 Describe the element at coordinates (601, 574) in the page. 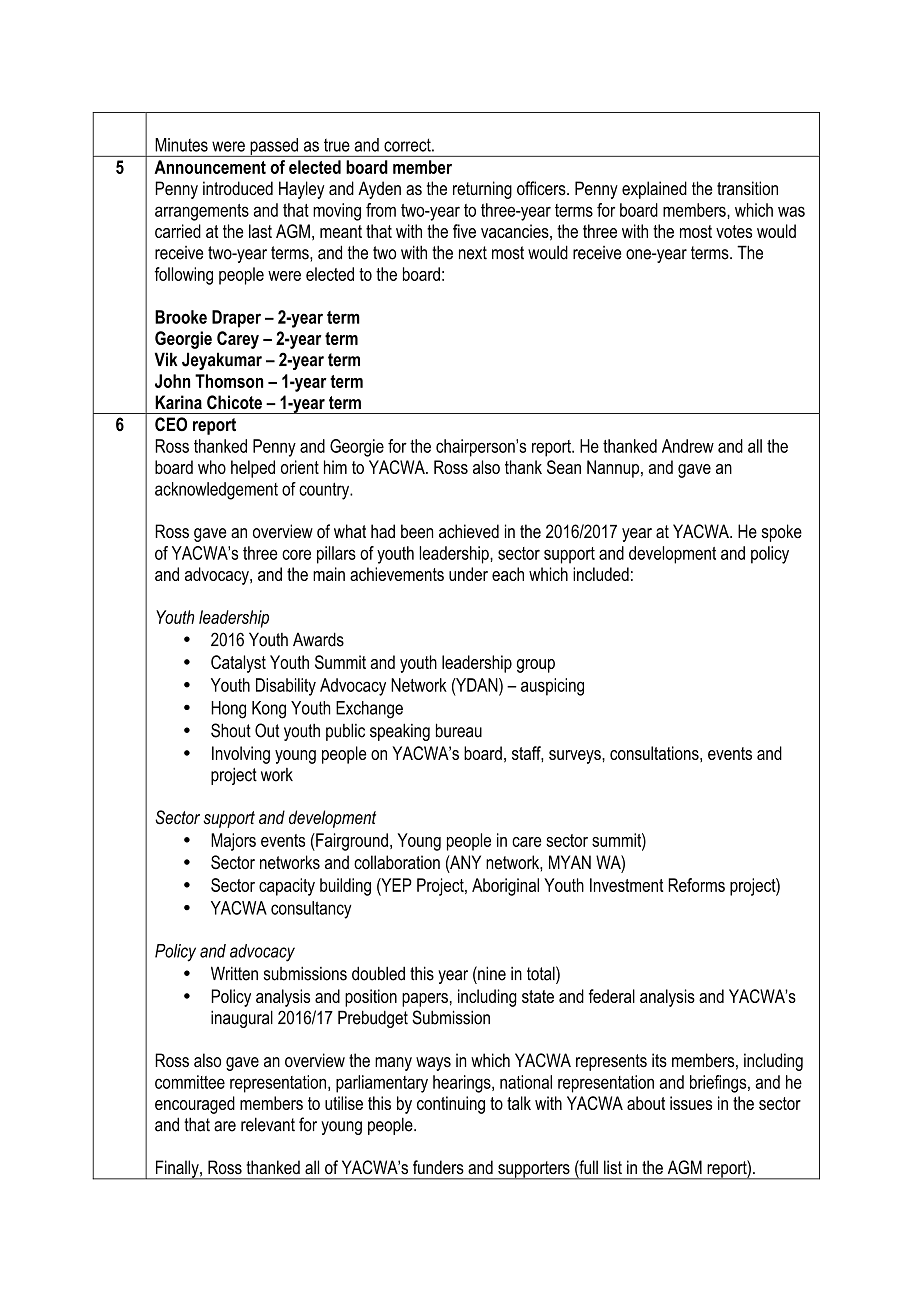

I see `included` at that location.
